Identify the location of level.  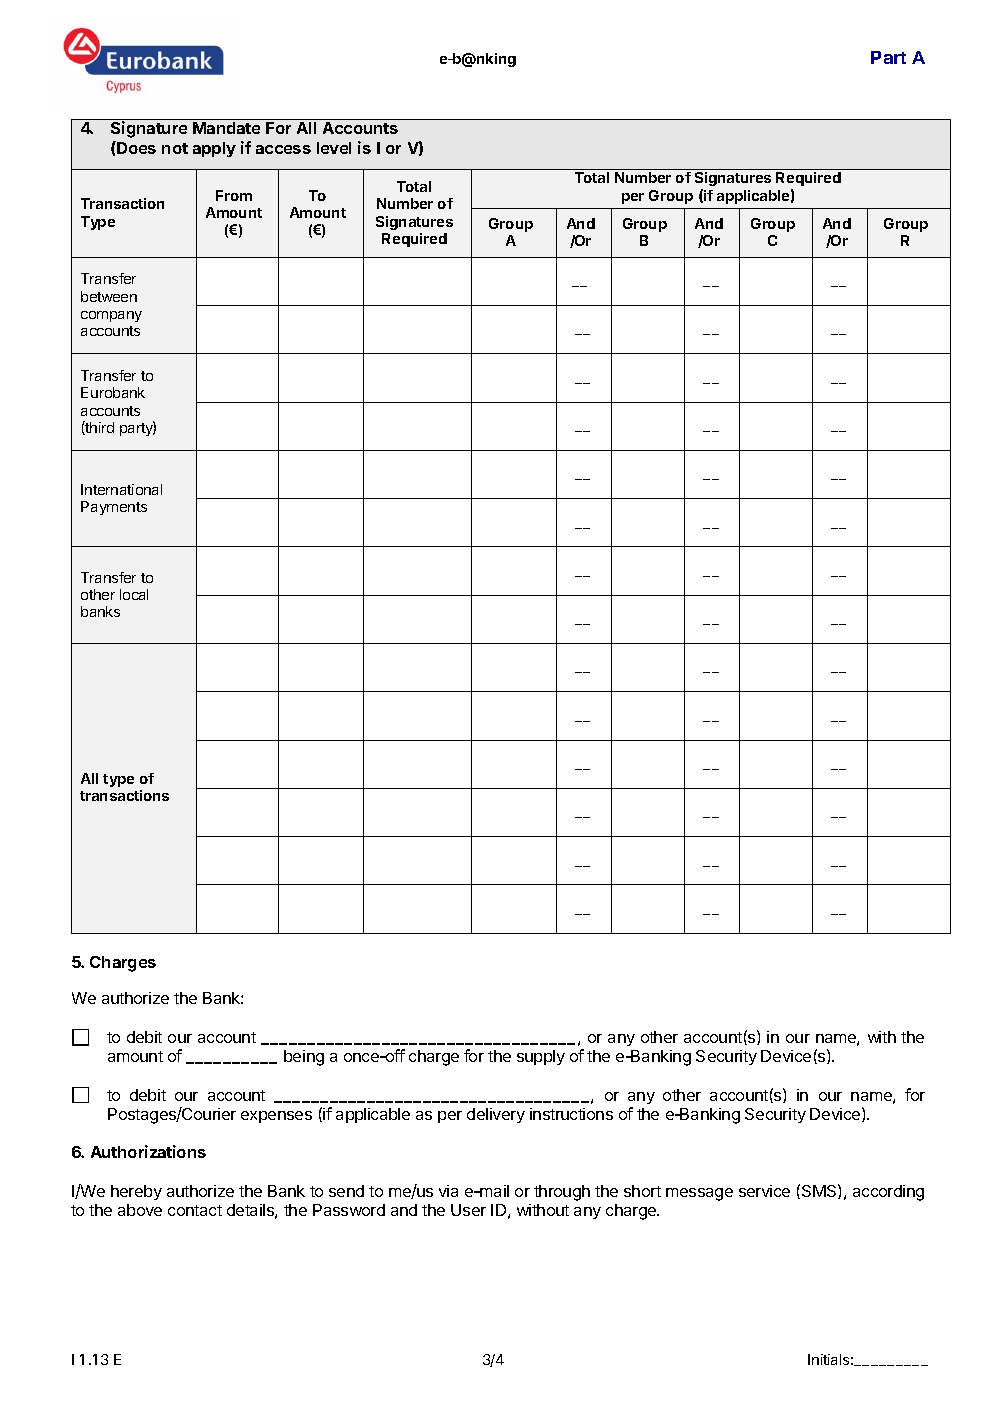
(334, 148).
